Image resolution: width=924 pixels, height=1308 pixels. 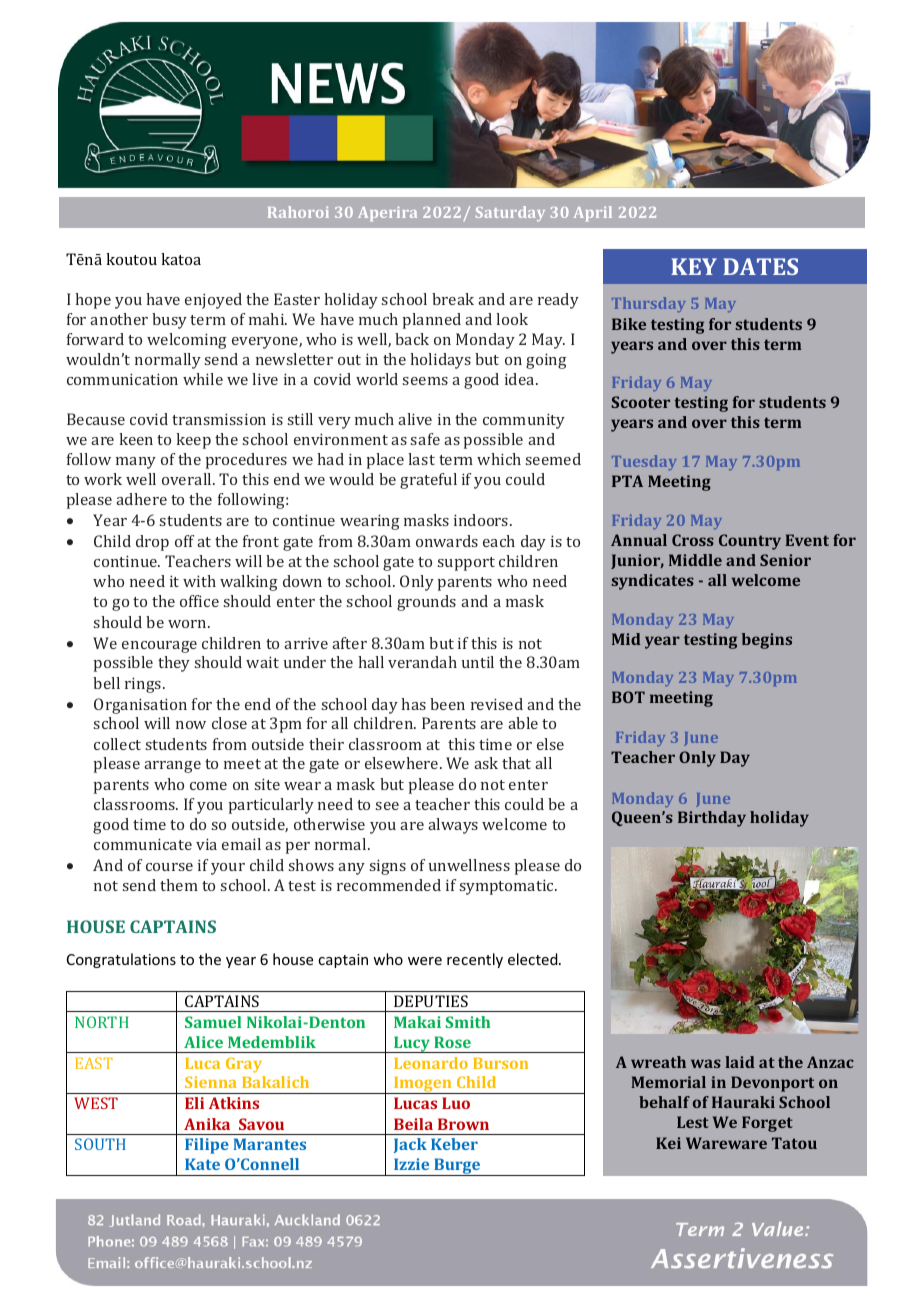 What do you see at coordinates (644, 462) in the screenshot?
I see `Tuesday` at bounding box center [644, 462].
